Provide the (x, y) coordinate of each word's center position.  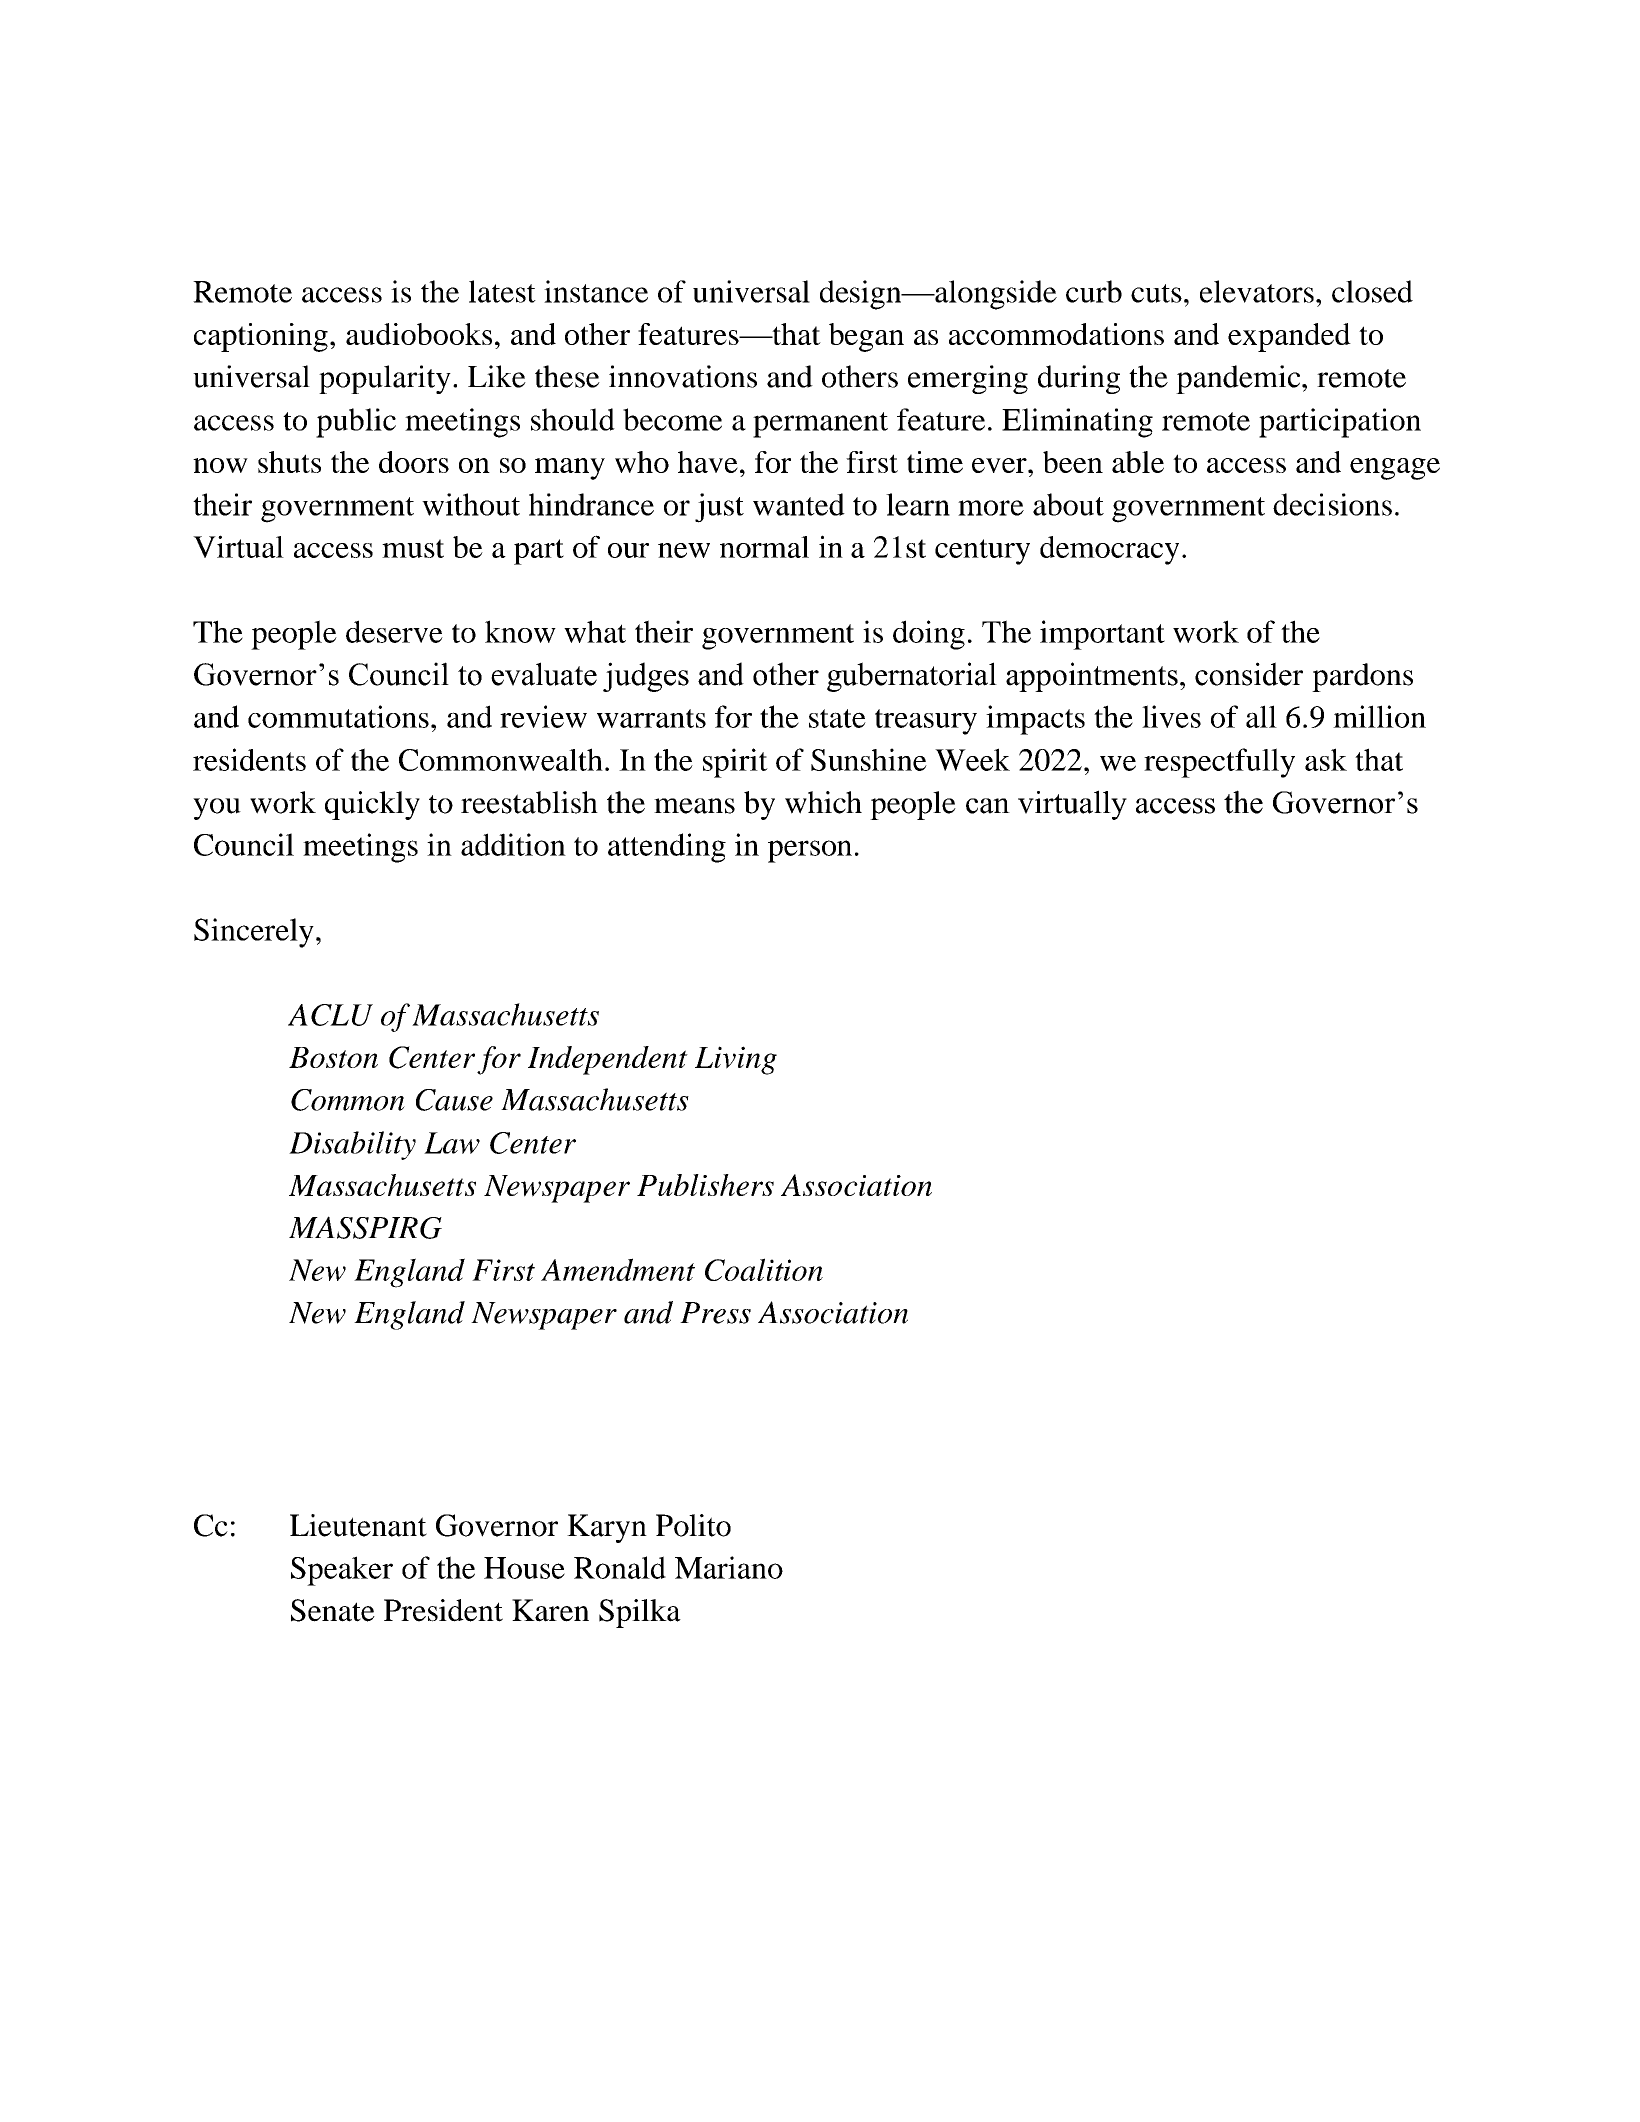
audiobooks (419, 334)
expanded (1289, 337)
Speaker (342, 1571)
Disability (352, 1145)
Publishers (705, 1185)
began (866, 337)
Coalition (764, 1269)
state (837, 718)
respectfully (1219, 763)
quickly (372, 805)
